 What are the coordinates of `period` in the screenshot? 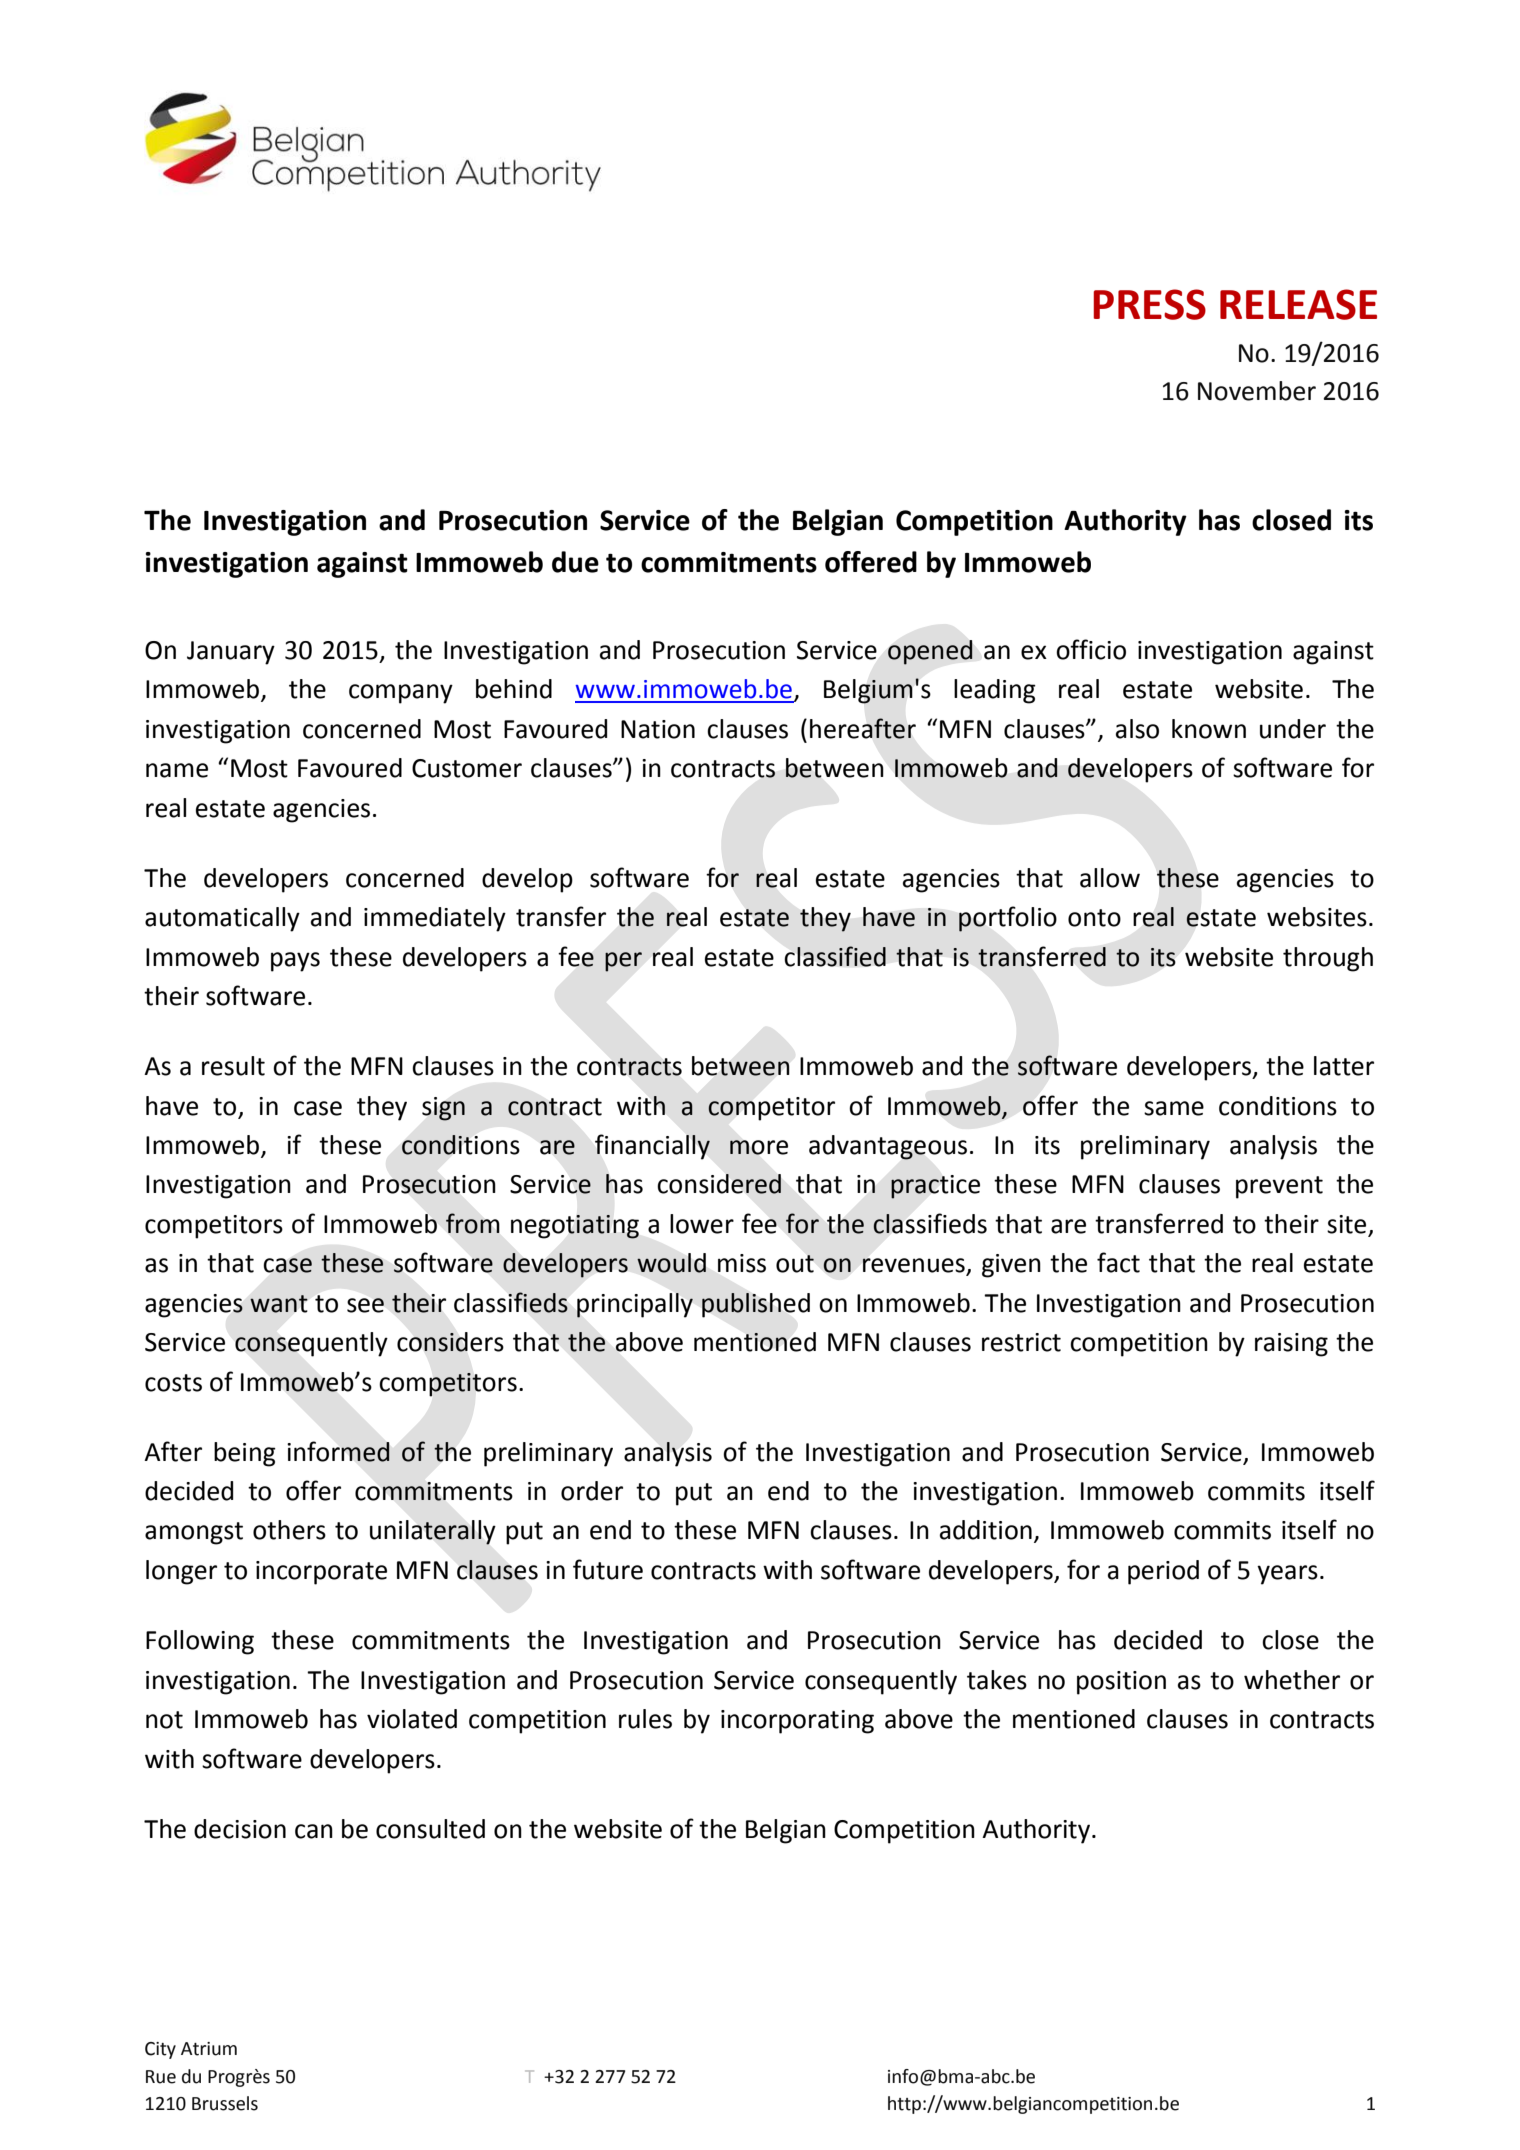 It's located at (1163, 1572).
